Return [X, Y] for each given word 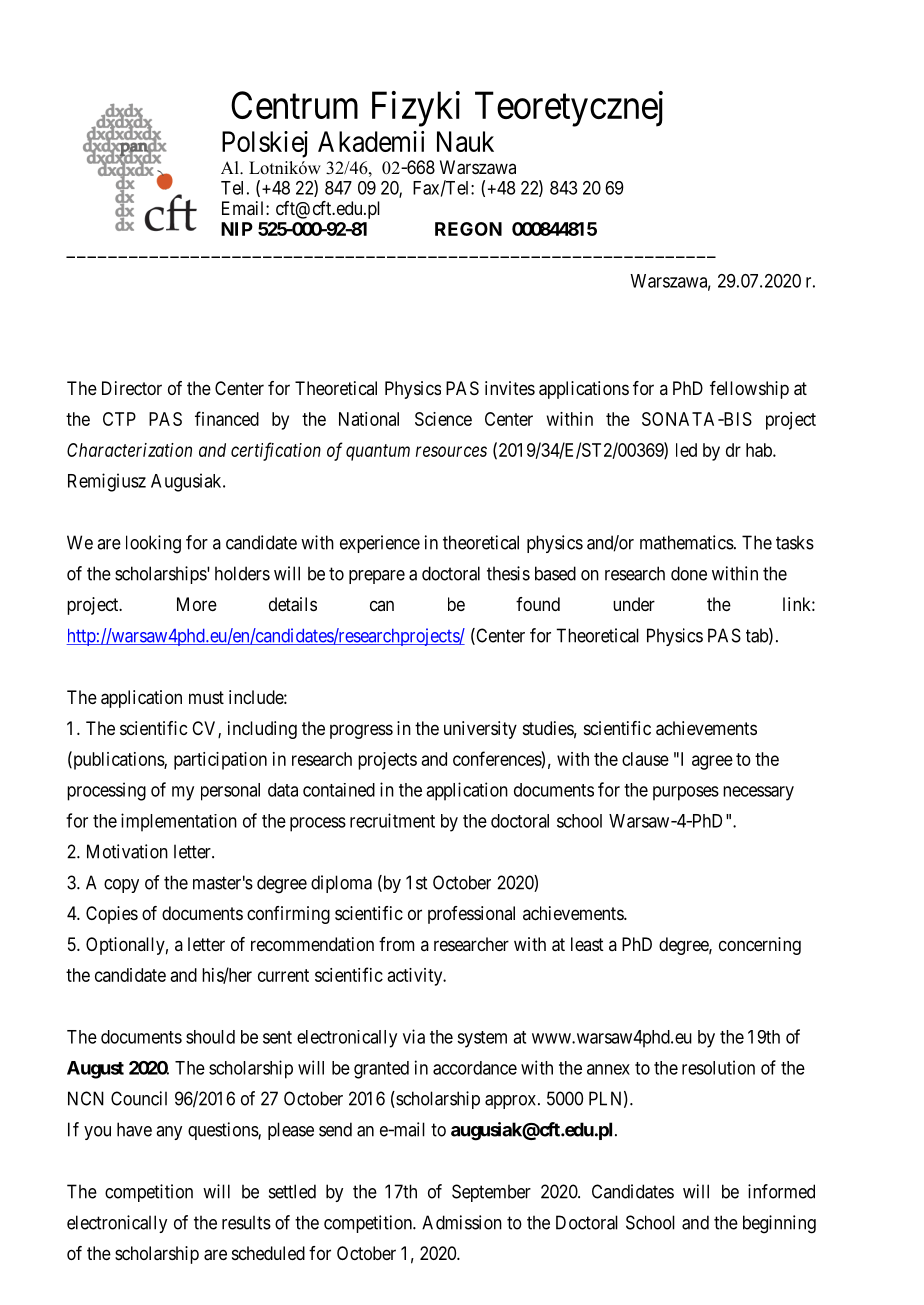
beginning [779, 1224]
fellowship [749, 390]
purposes [686, 793]
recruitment [392, 820]
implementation [179, 822]
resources [451, 451]
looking [153, 544]
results [246, 1222]
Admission [462, 1222]
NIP [237, 229]
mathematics [687, 542]
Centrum [294, 105]
